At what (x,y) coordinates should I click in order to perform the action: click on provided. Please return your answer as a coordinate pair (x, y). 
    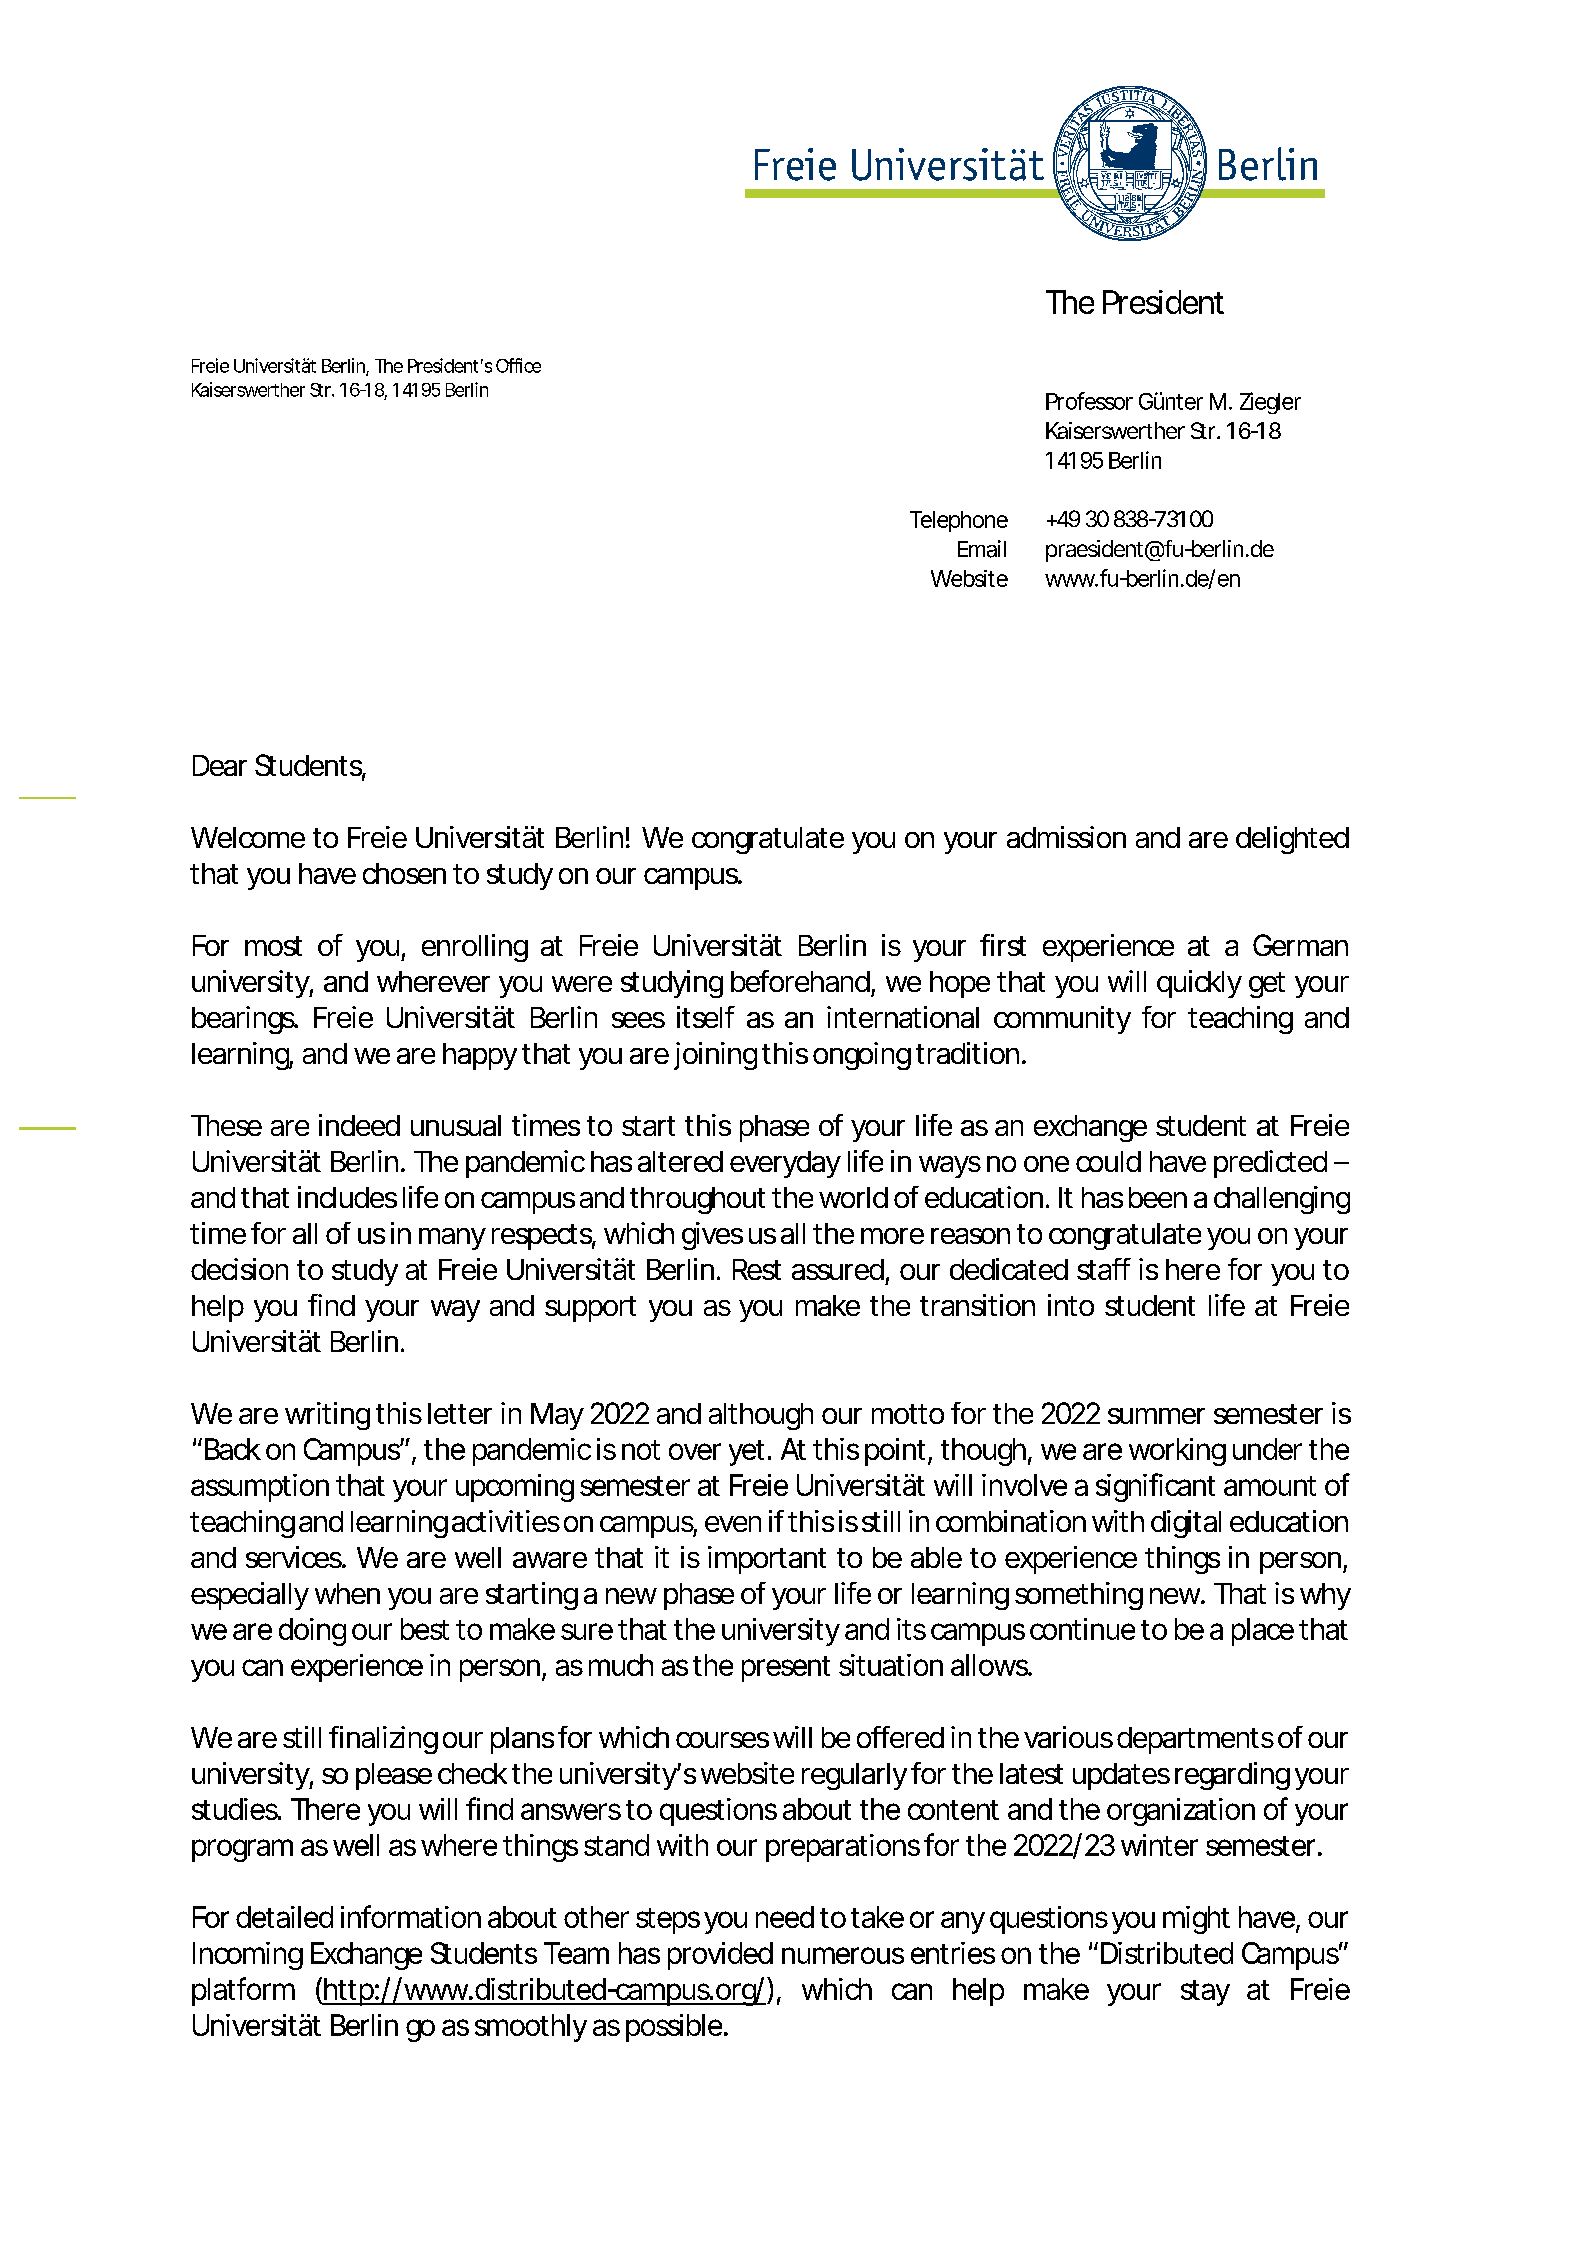
    Looking at the image, I should click on (720, 1956).
